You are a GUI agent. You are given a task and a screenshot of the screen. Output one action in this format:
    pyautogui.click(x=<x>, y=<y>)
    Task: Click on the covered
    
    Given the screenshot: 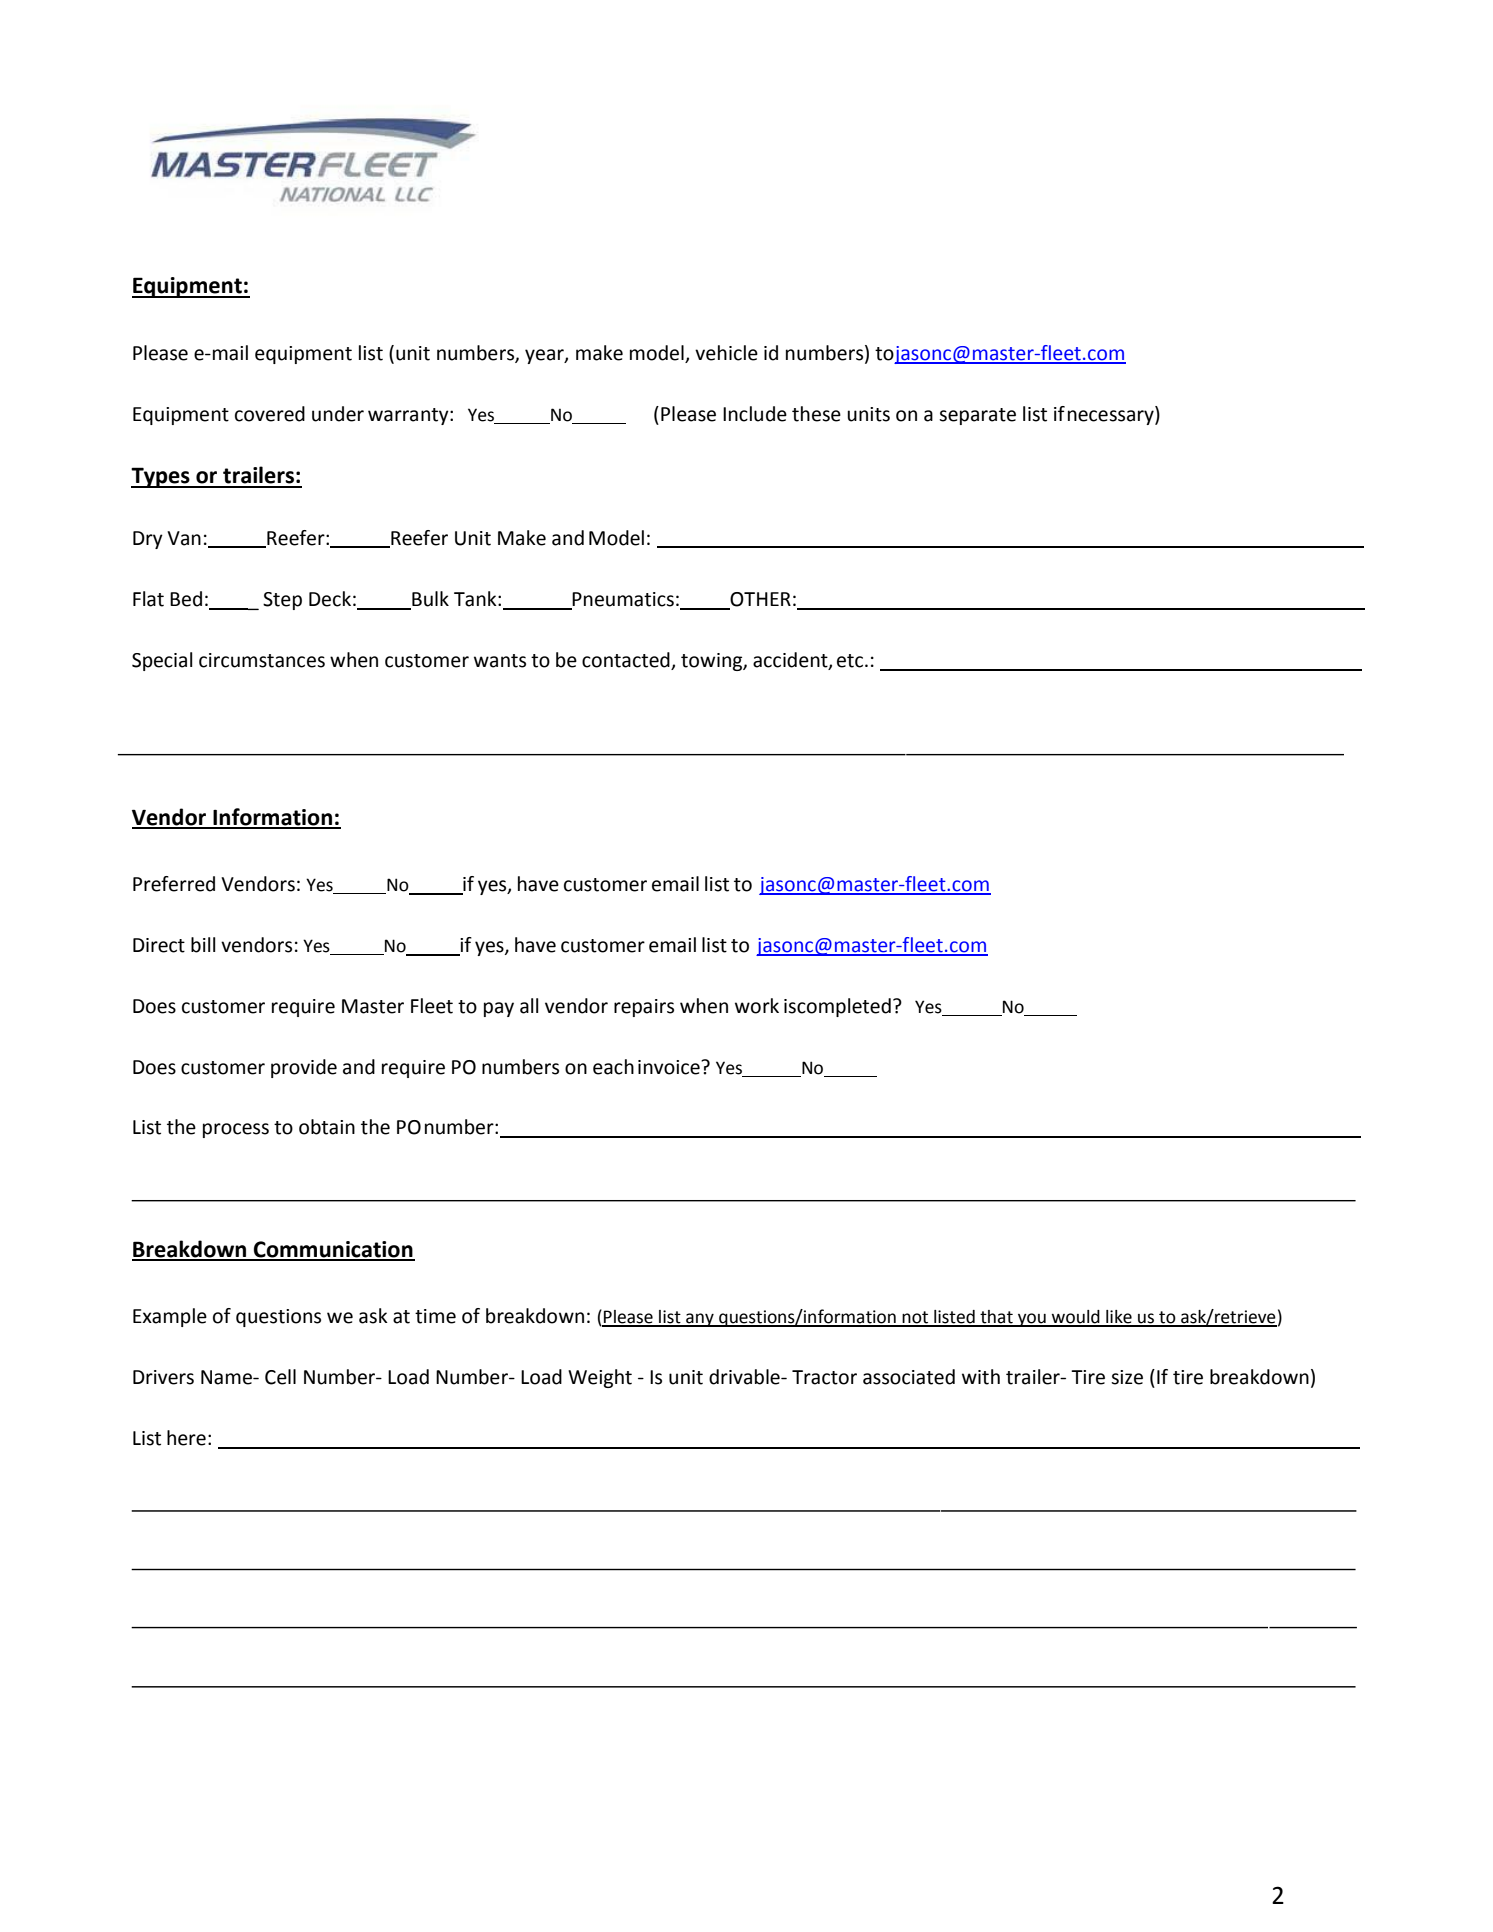 What is the action you would take?
    pyautogui.click(x=270, y=414)
